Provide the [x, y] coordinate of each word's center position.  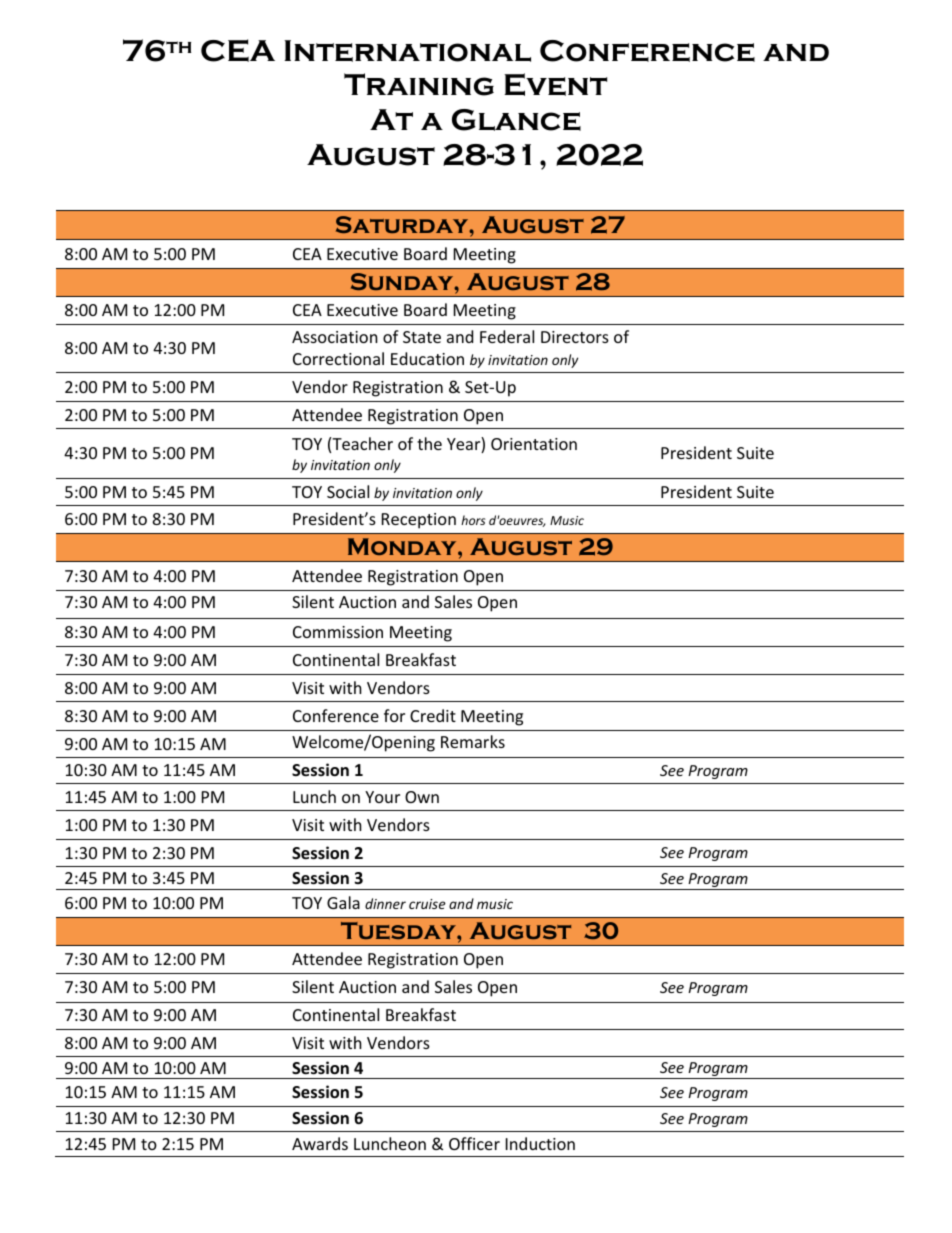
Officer [474, 1143]
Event [555, 84]
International [407, 51]
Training [419, 84]
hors [473, 520]
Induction [540, 1143]
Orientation [534, 444]
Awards [320, 1143]
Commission [338, 632]
